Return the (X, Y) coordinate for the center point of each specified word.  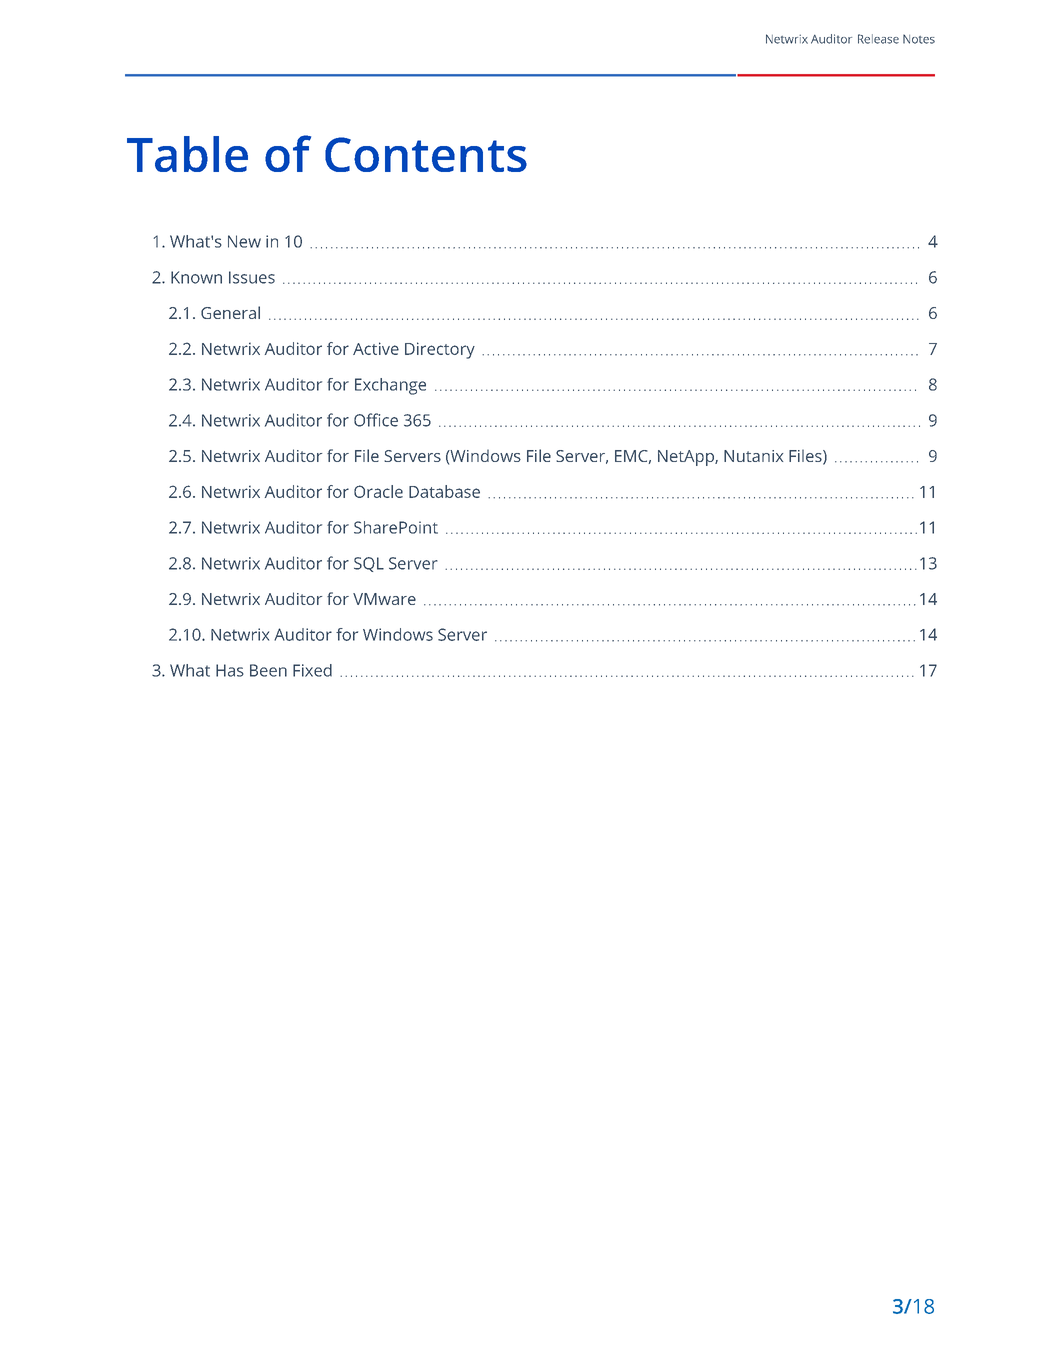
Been (268, 670)
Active (376, 348)
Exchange (390, 386)
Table (187, 154)
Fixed (312, 670)
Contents (426, 154)
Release (878, 39)
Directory (440, 350)
